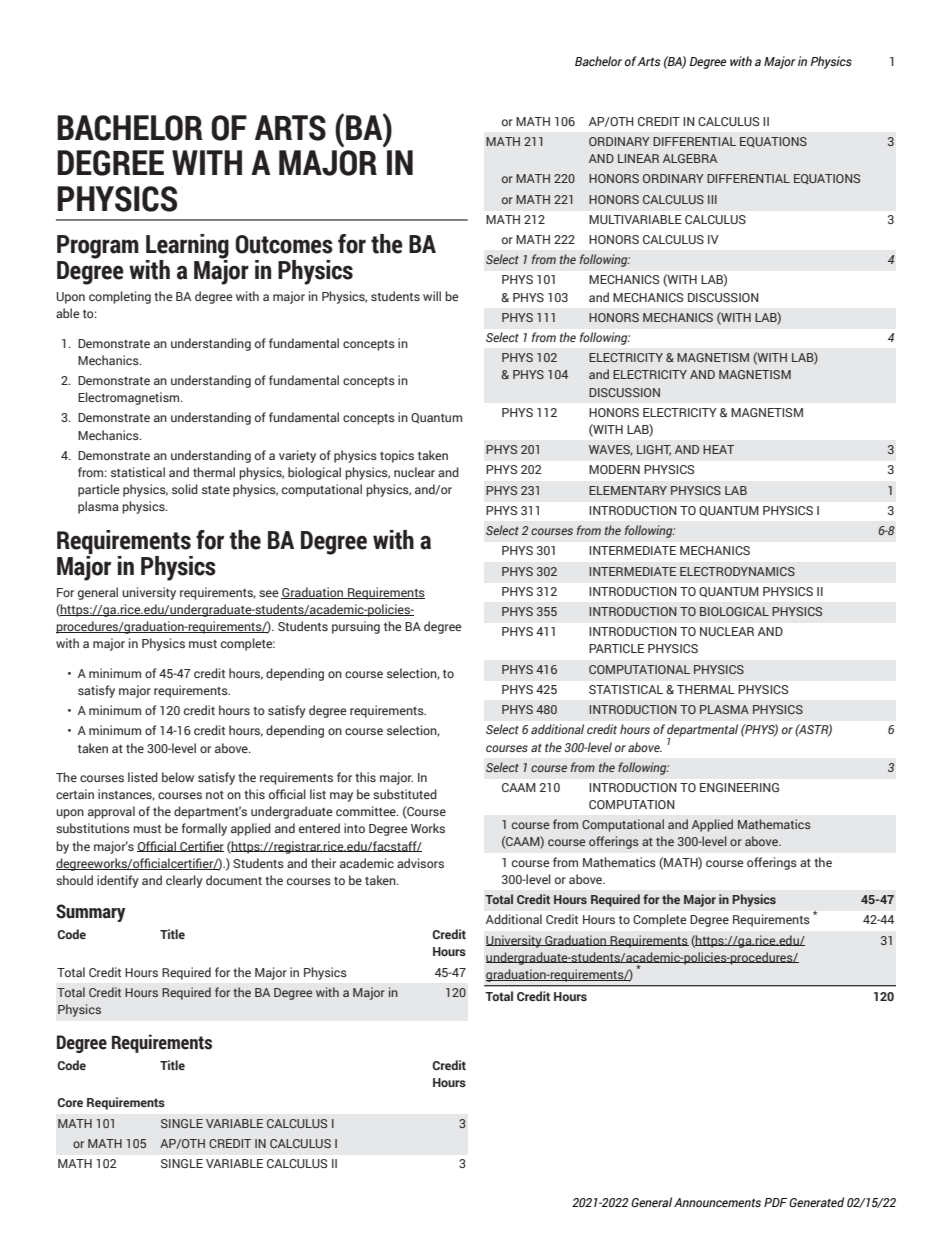 This image has width=952, height=1233. I want to click on Core, so click(70, 1102).
